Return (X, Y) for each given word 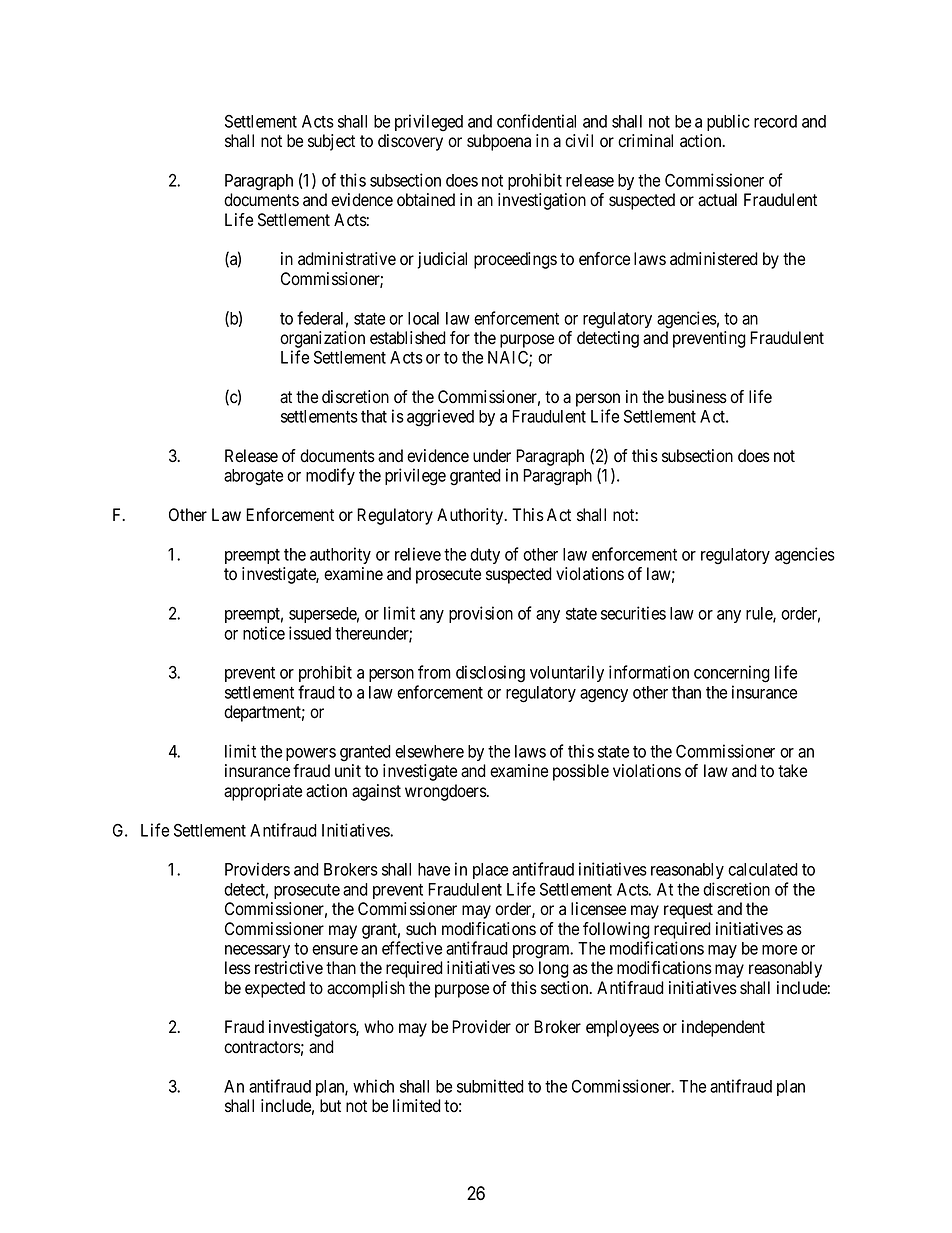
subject (331, 142)
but (330, 1106)
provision (481, 614)
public (728, 122)
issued (310, 633)
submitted (490, 1086)
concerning (732, 674)
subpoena (499, 142)
